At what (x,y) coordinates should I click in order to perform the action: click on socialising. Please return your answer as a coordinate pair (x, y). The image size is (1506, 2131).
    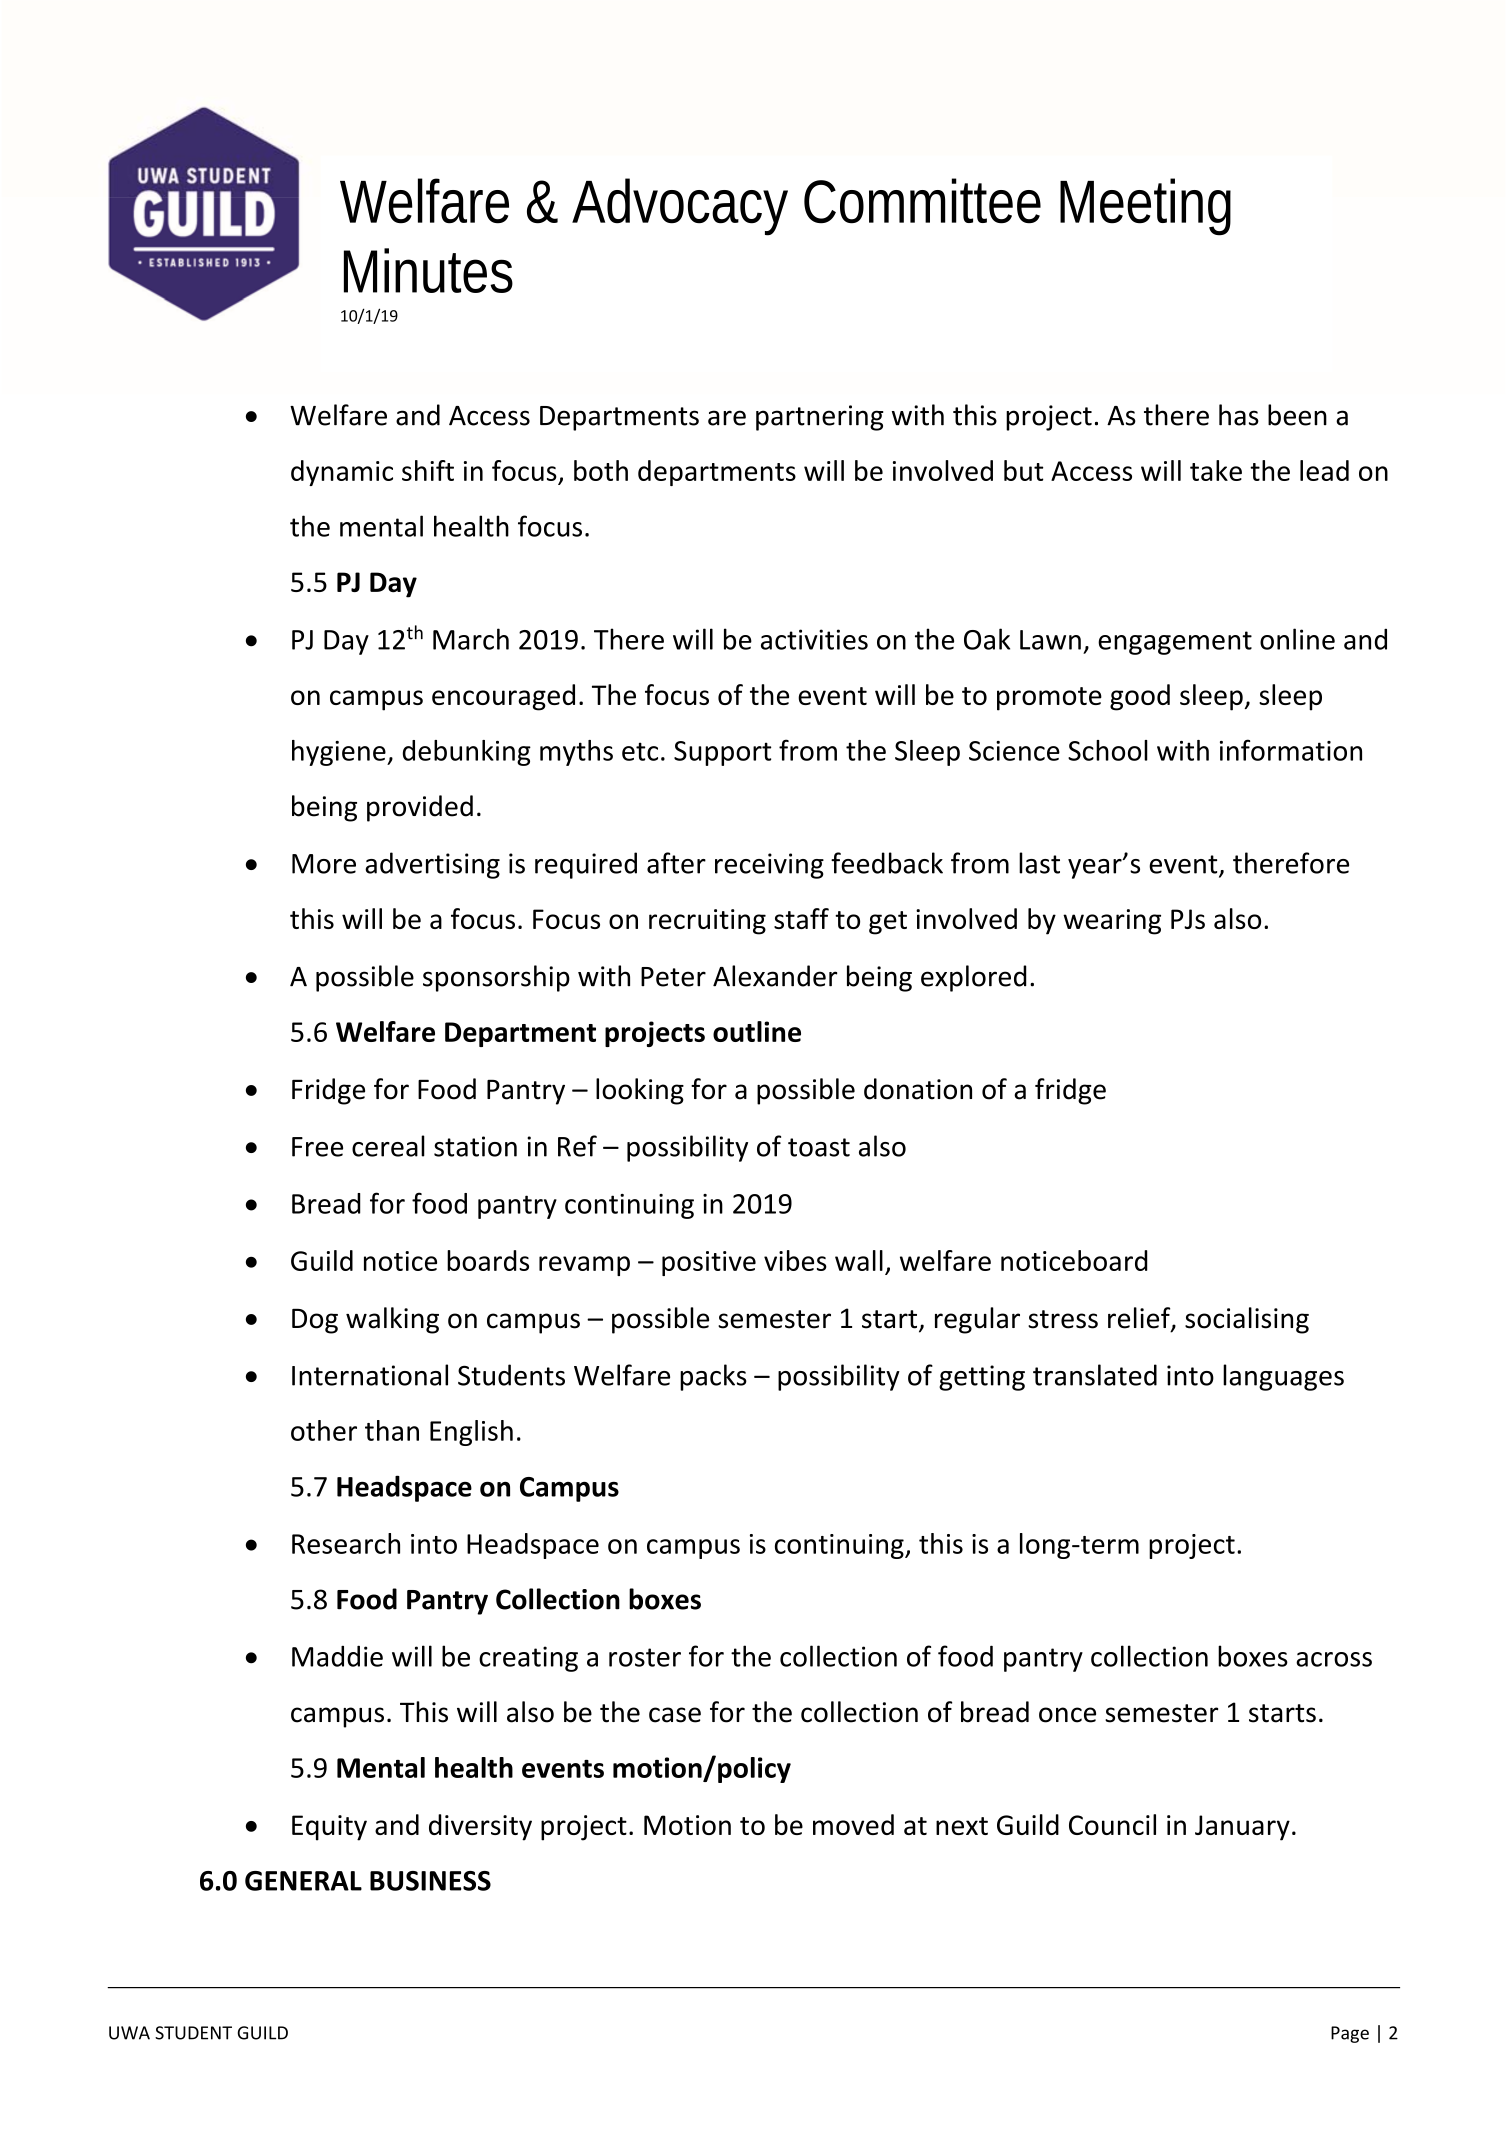
    Looking at the image, I should click on (1247, 1320).
